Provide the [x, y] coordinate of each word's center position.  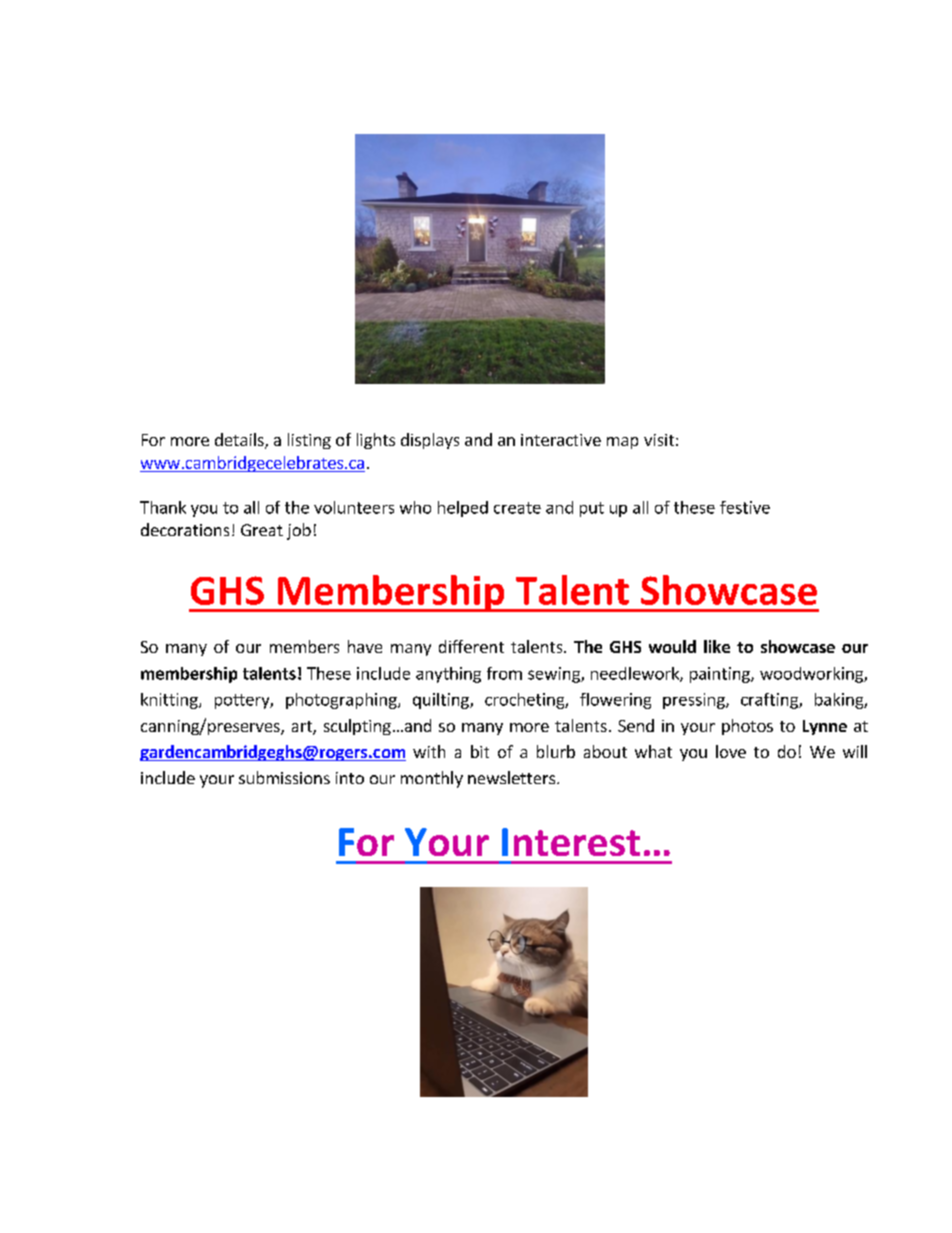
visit [659, 440]
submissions [284, 777]
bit [480, 751]
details [240, 441]
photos [747, 727]
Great [262, 530]
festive [745, 507]
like [717, 646]
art [303, 727]
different [471, 646]
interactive [561, 440]
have [365, 646]
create [517, 508]
